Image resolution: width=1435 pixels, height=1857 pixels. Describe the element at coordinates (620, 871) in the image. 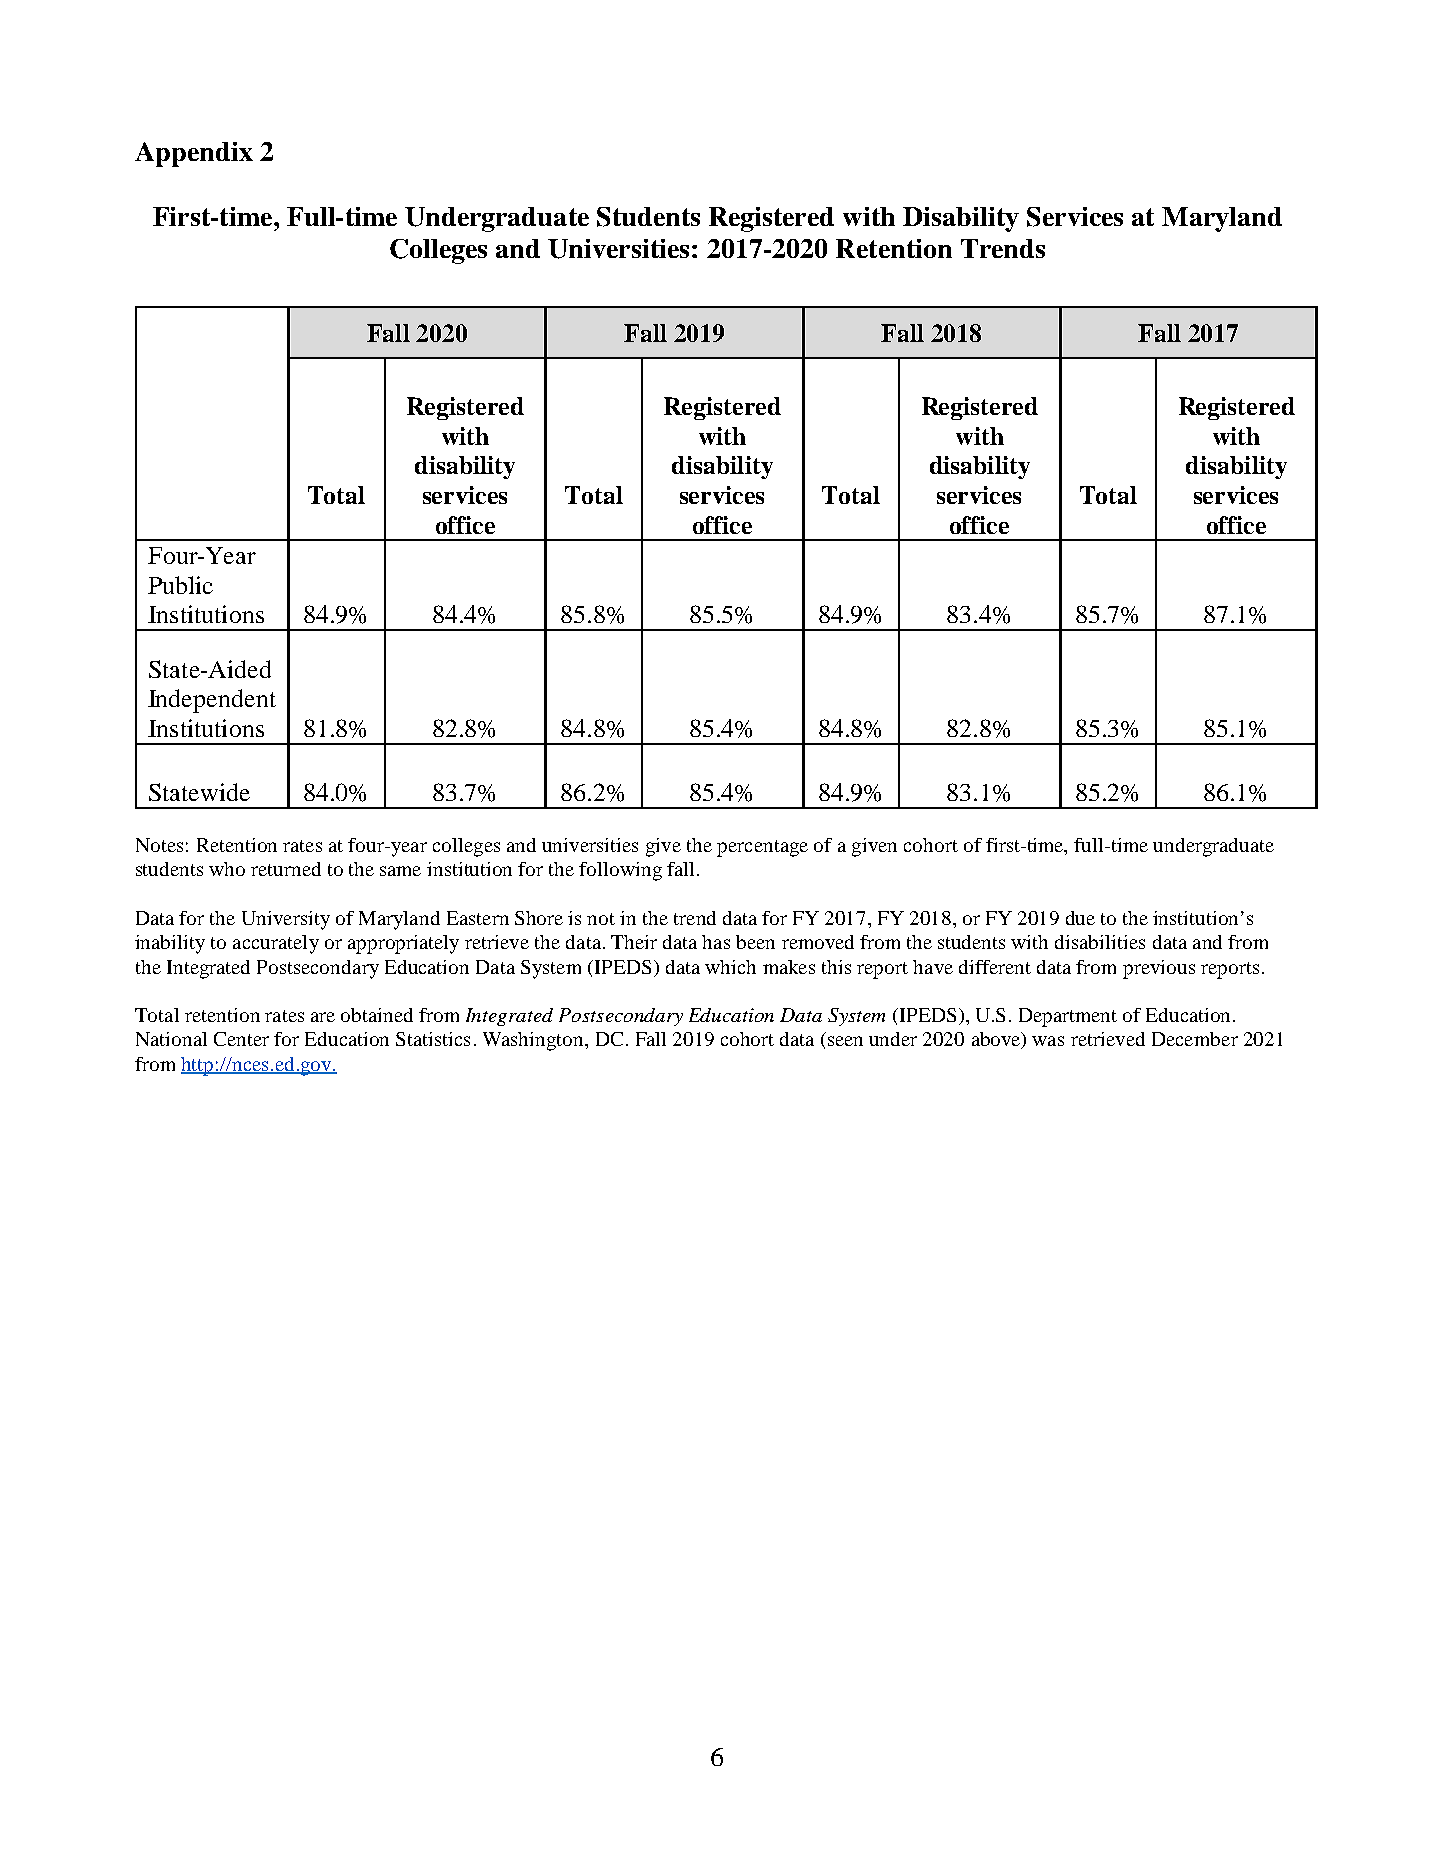

I see `following` at that location.
